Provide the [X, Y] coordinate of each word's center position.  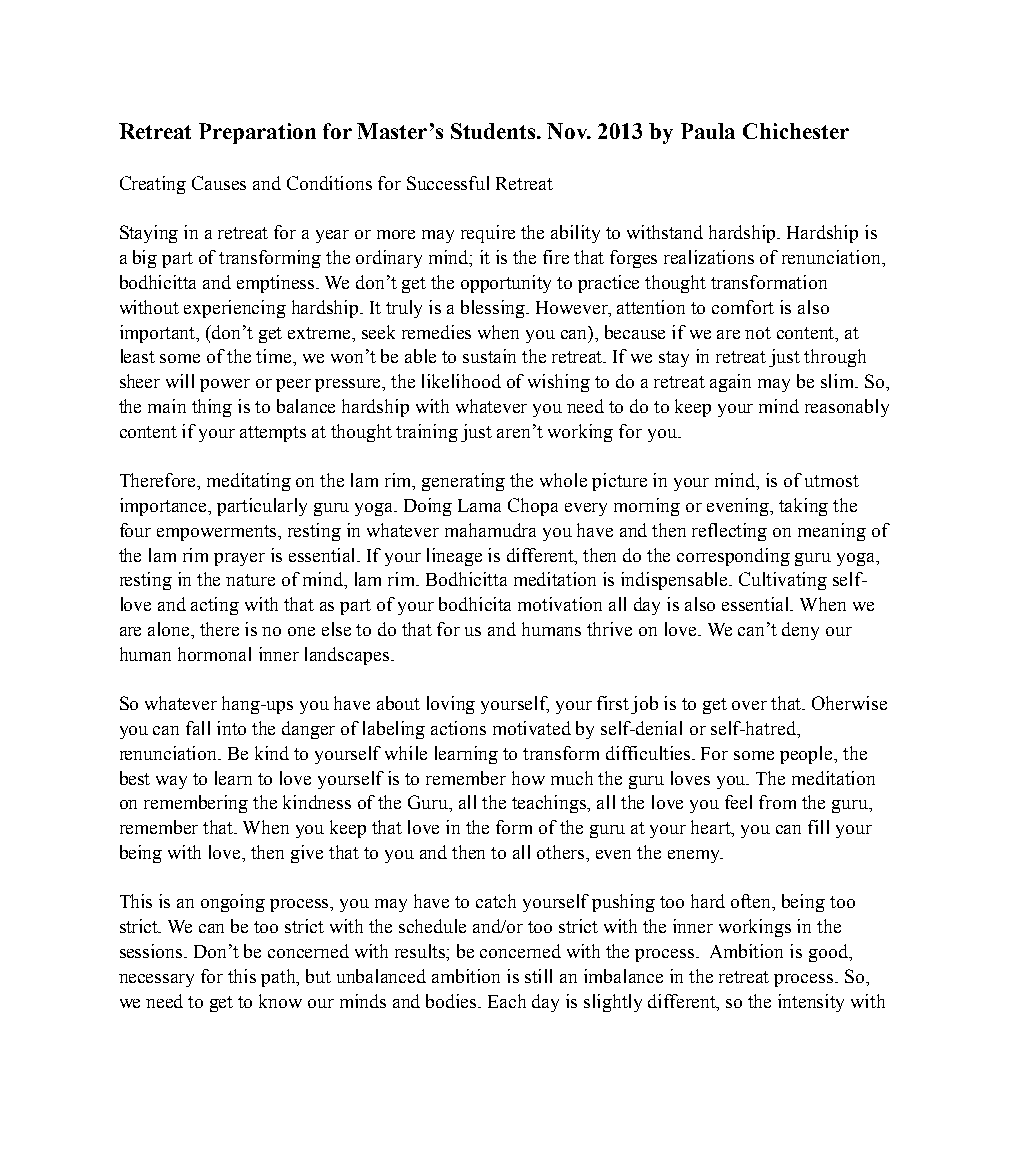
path [280, 978]
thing [212, 408]
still [538, 976]
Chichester [796, 131]
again [730, 383]
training [427, 433]
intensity [811, 1003]
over [749, 705]
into [231, 728]
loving [451, 705]
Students [494, 131]
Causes [219, 183]
